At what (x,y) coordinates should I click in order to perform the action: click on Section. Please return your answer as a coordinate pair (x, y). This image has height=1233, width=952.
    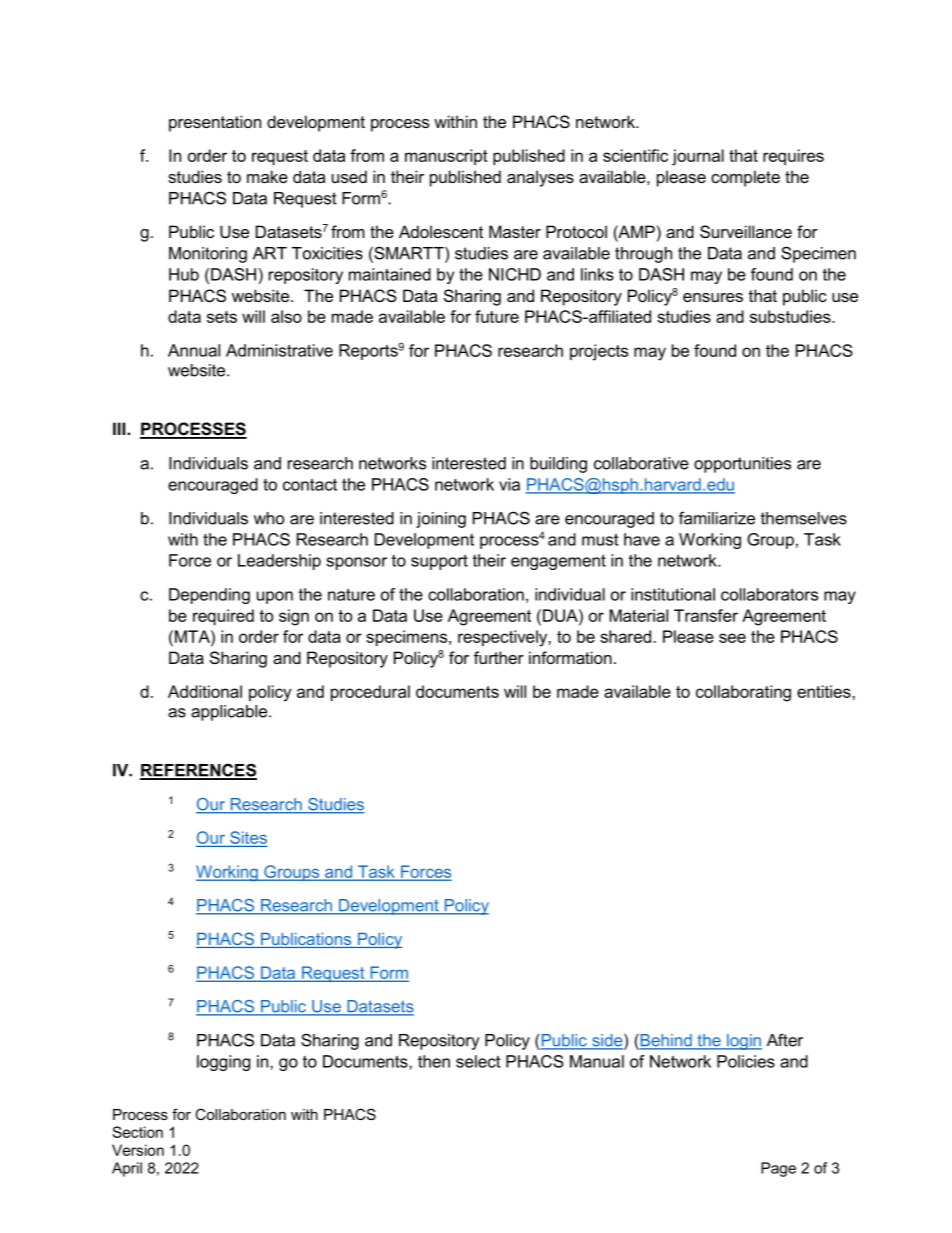
    Looking at the image, I should click on (137, 1132).
